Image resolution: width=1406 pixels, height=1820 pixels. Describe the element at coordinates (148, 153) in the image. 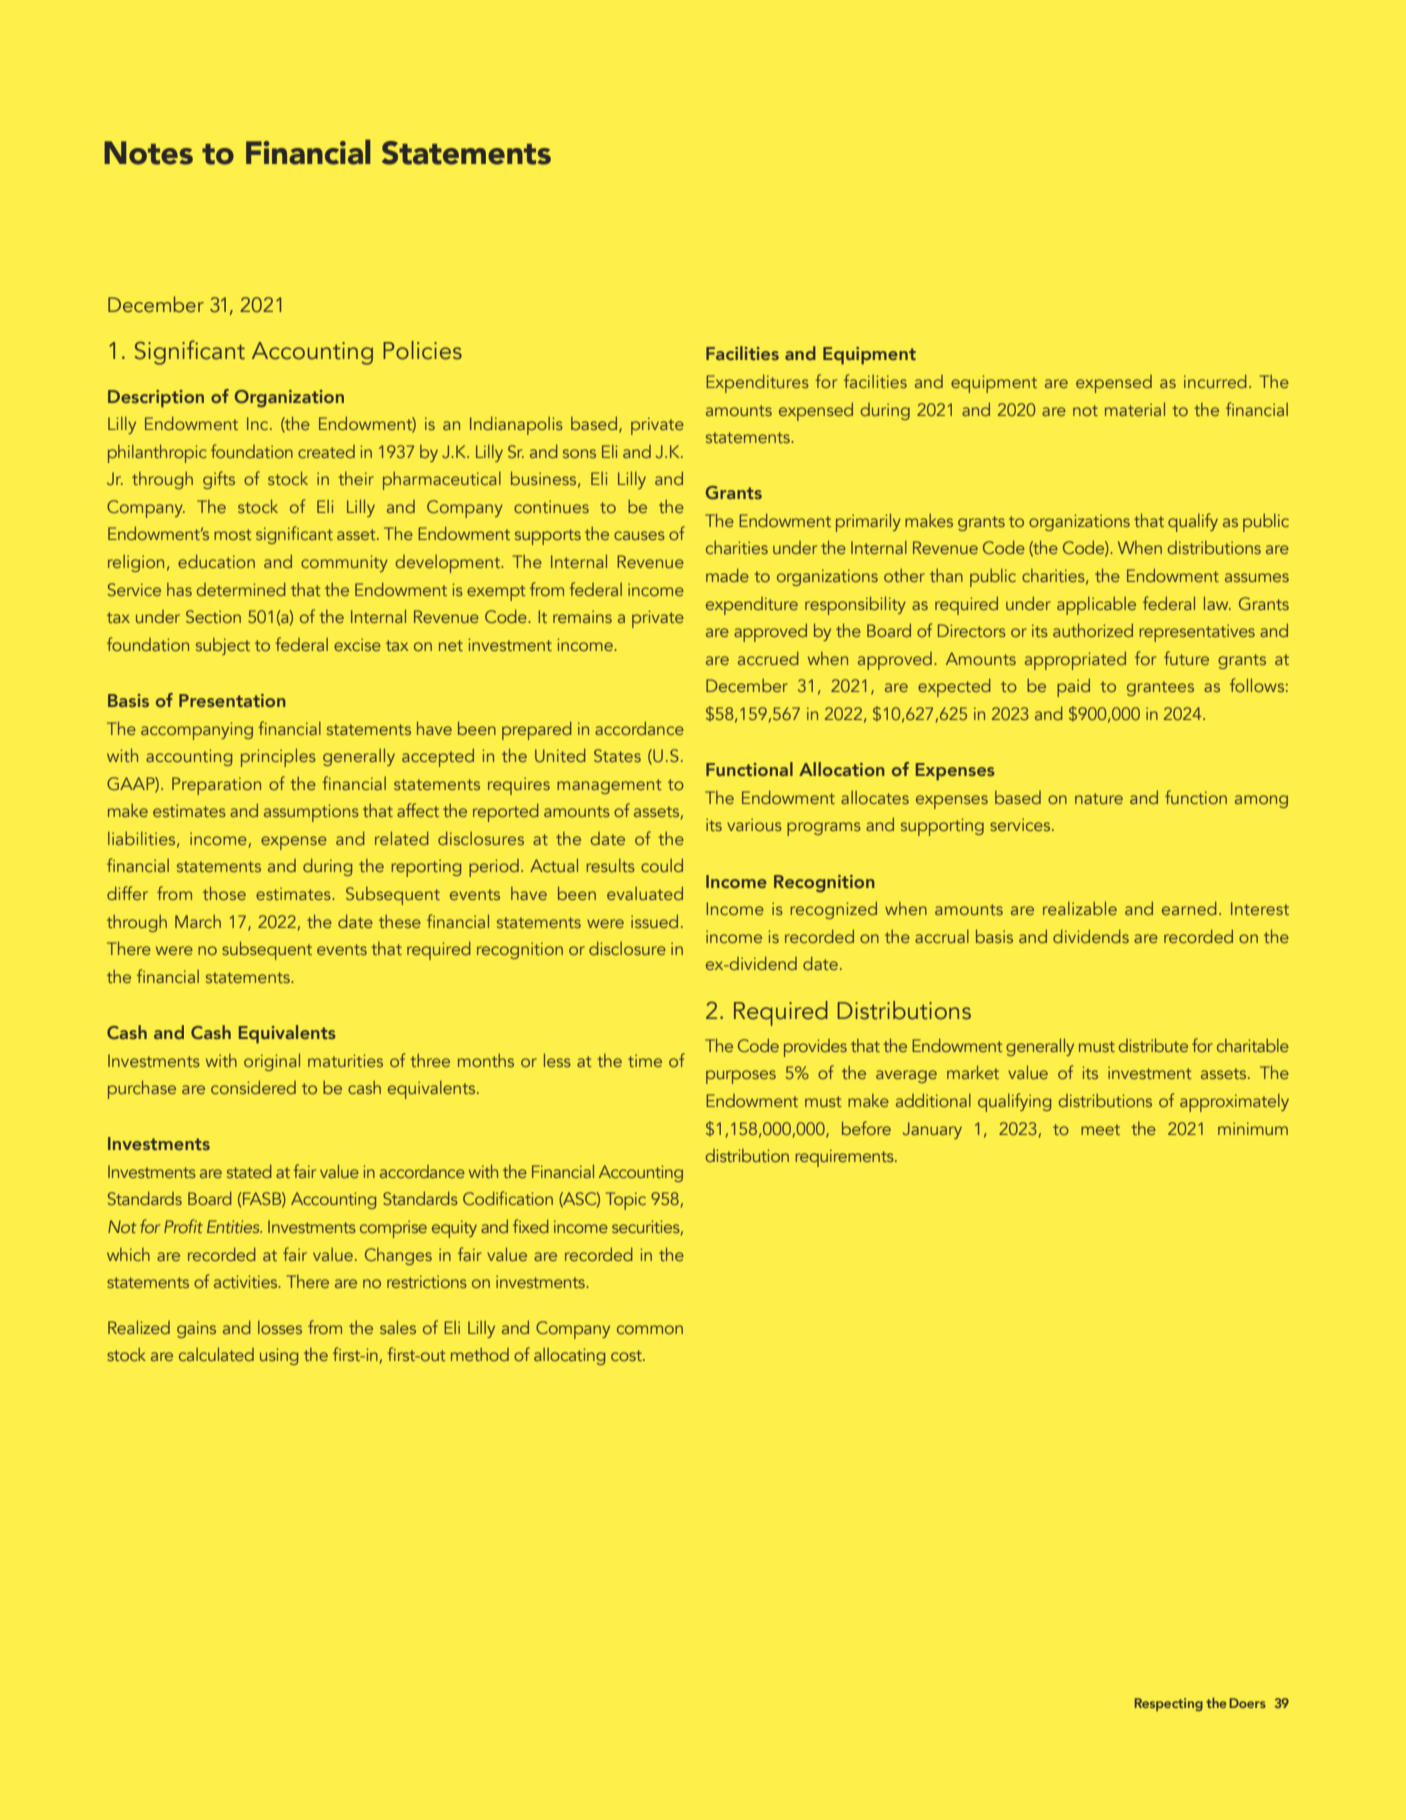

I see `Notes` at that location.
